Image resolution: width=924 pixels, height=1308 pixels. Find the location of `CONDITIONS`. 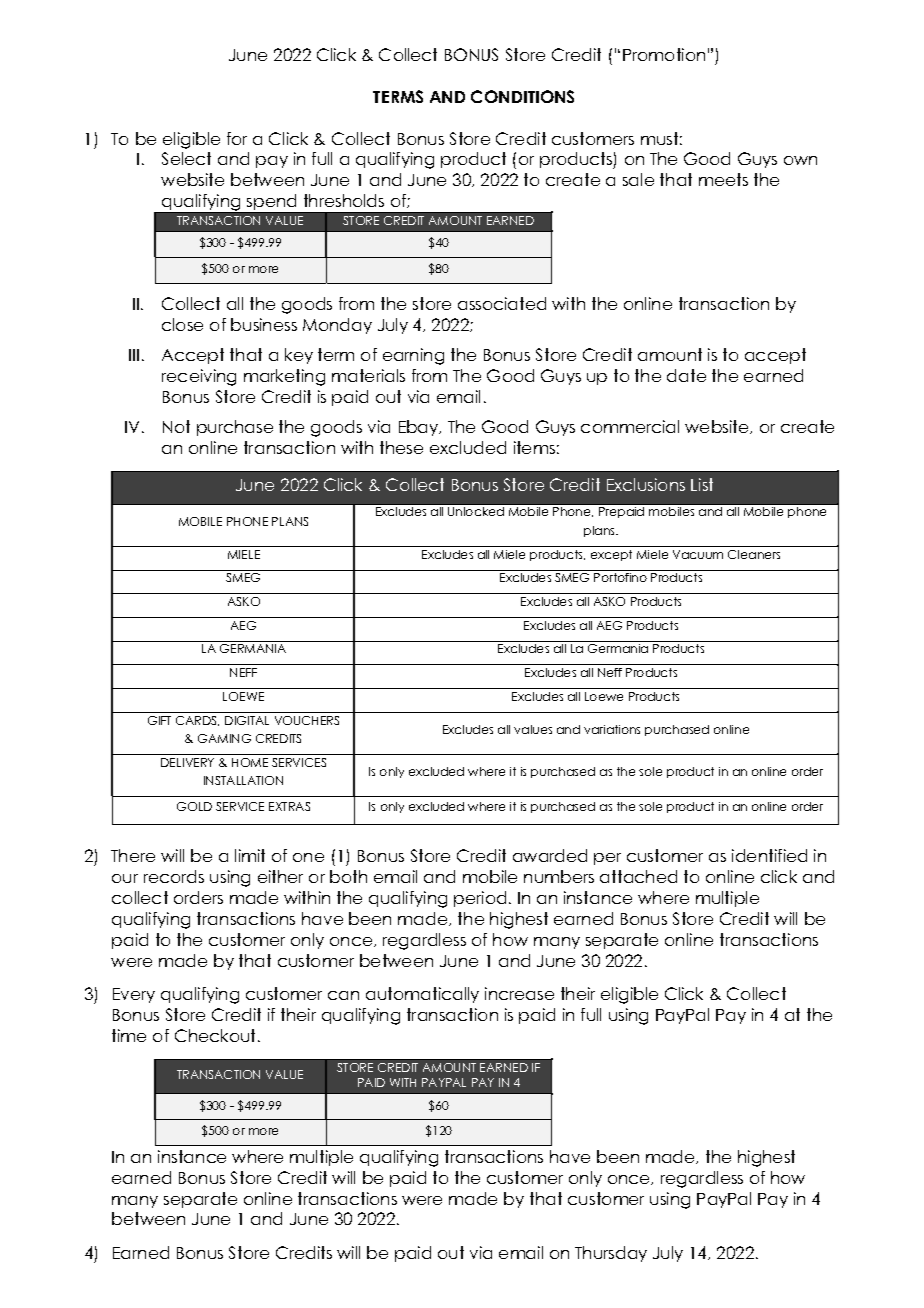

CONDITIONS is located at coordinates (522, 96).
